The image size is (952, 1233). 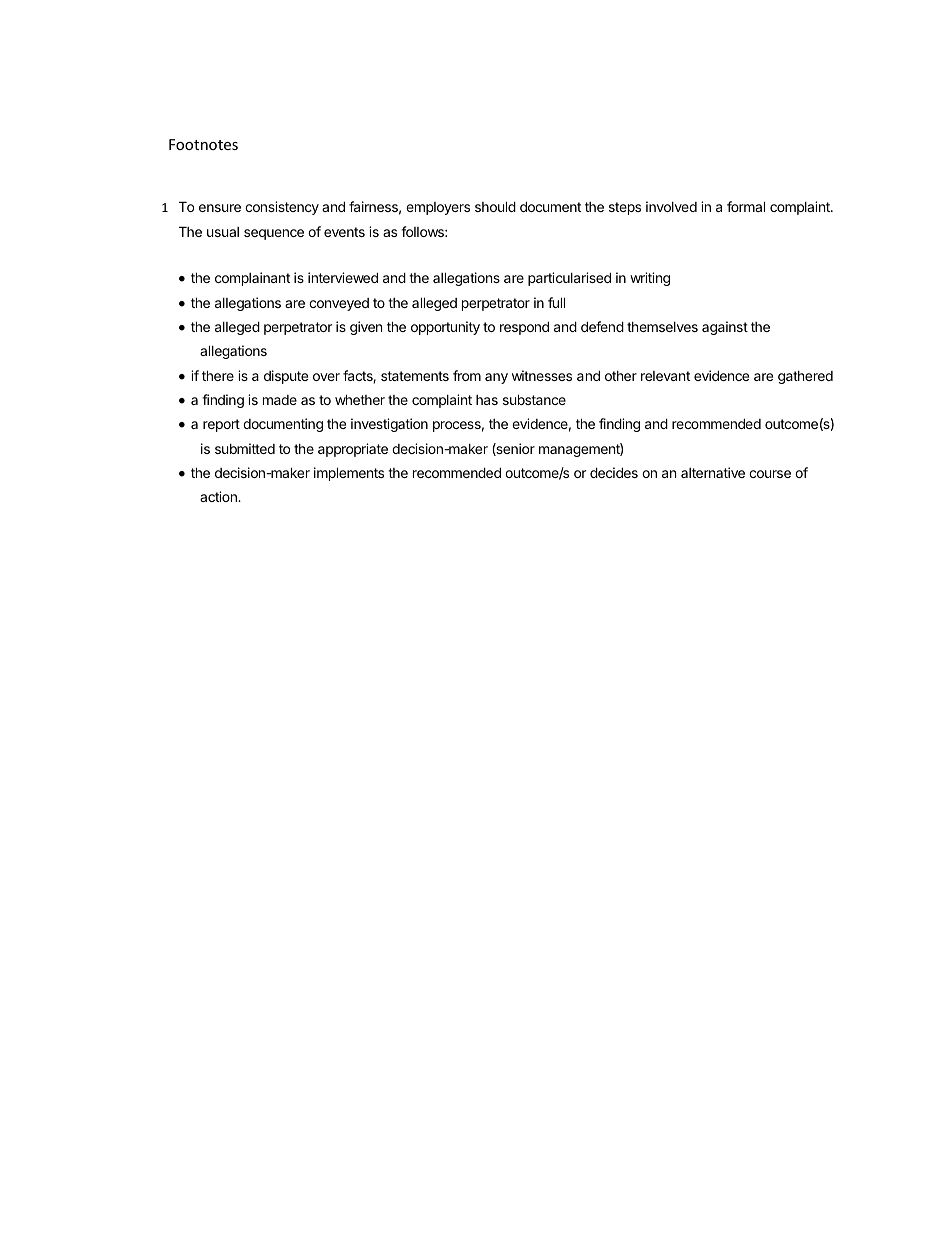 I want to click on has, so click(x=487, y=400).
